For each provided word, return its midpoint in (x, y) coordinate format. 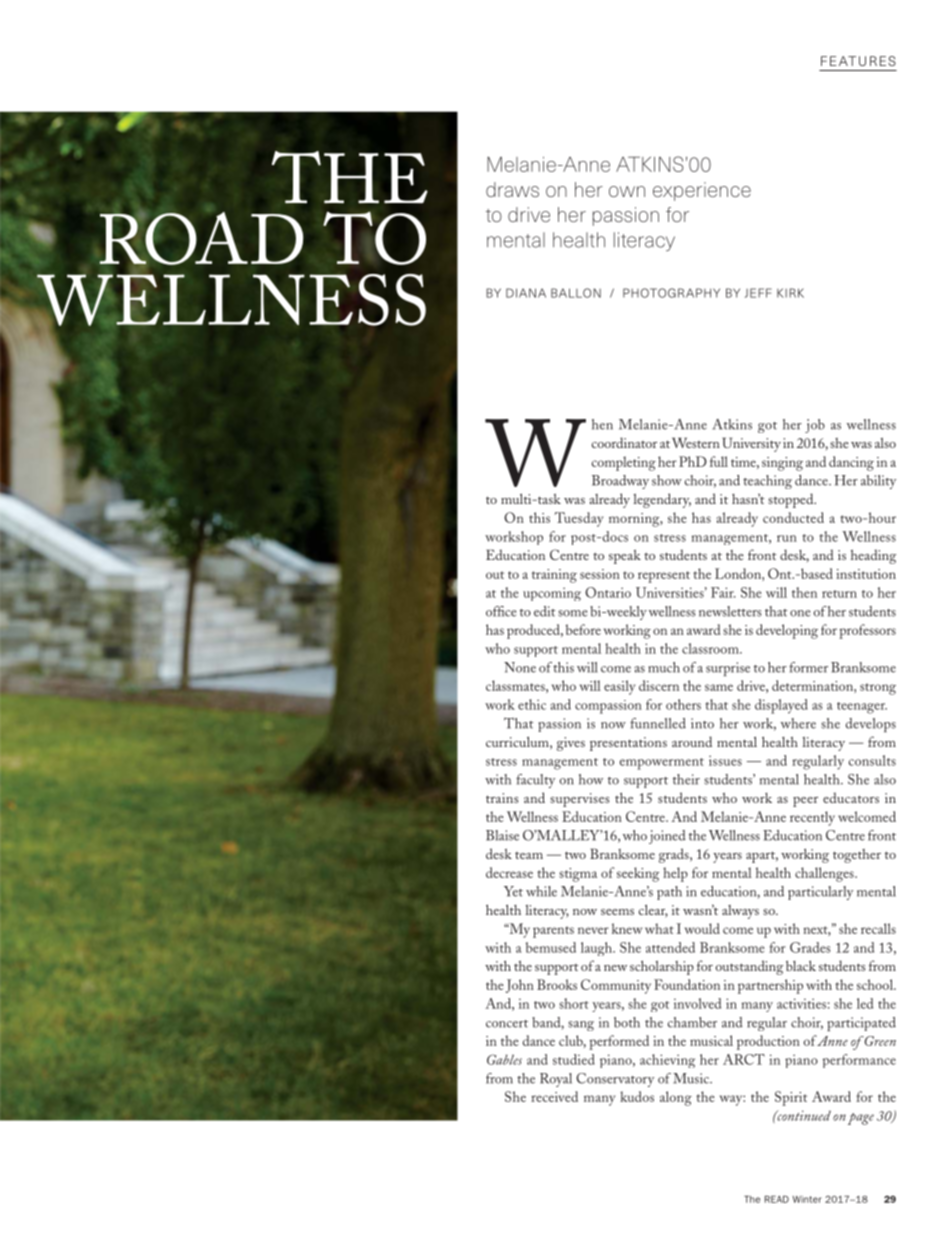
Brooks (557, 984)
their (686, 779)
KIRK (790, 293)
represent (664, 577)
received (554, 1096)
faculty (535, 781)
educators (851, 797)
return (839, 594)
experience (702, 191)
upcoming (552, 594)
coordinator (624, 442)
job (815, 426)
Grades (810, 947)
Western (696, 442)
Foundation (687, 984)
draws (512, 189)
